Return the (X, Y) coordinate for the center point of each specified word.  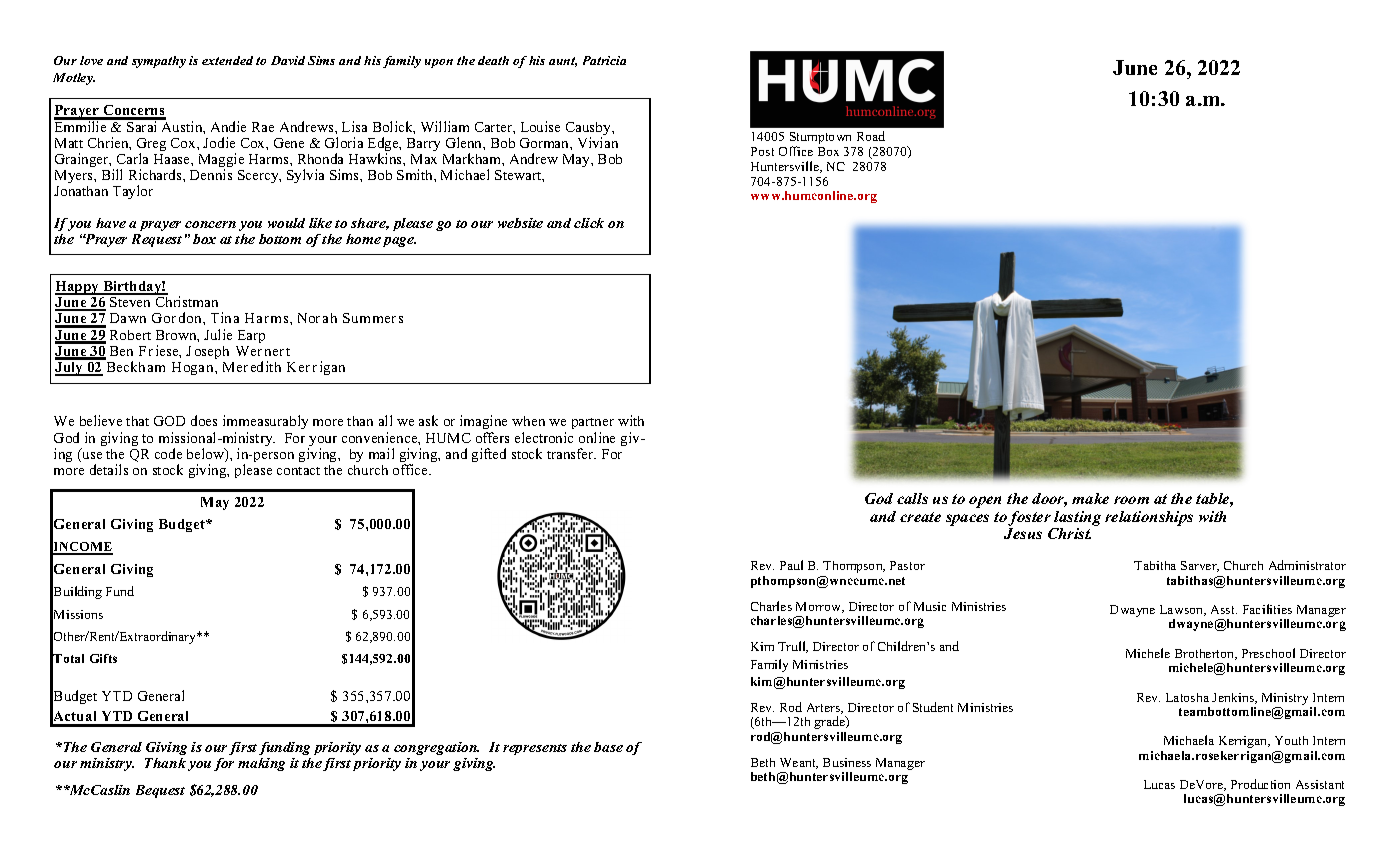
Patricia (604, 60)
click (589, 223)
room (1131, 500)
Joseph (207, 352)
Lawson (1183, 610)
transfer (571, 453)
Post (762, 151)
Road (871, 136)
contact (298, 471)
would (286, 223)
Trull (793, 647)
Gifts (103, 658)
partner (593, 425)
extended (227, 60)
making (261, 764)
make (1090, 498)
